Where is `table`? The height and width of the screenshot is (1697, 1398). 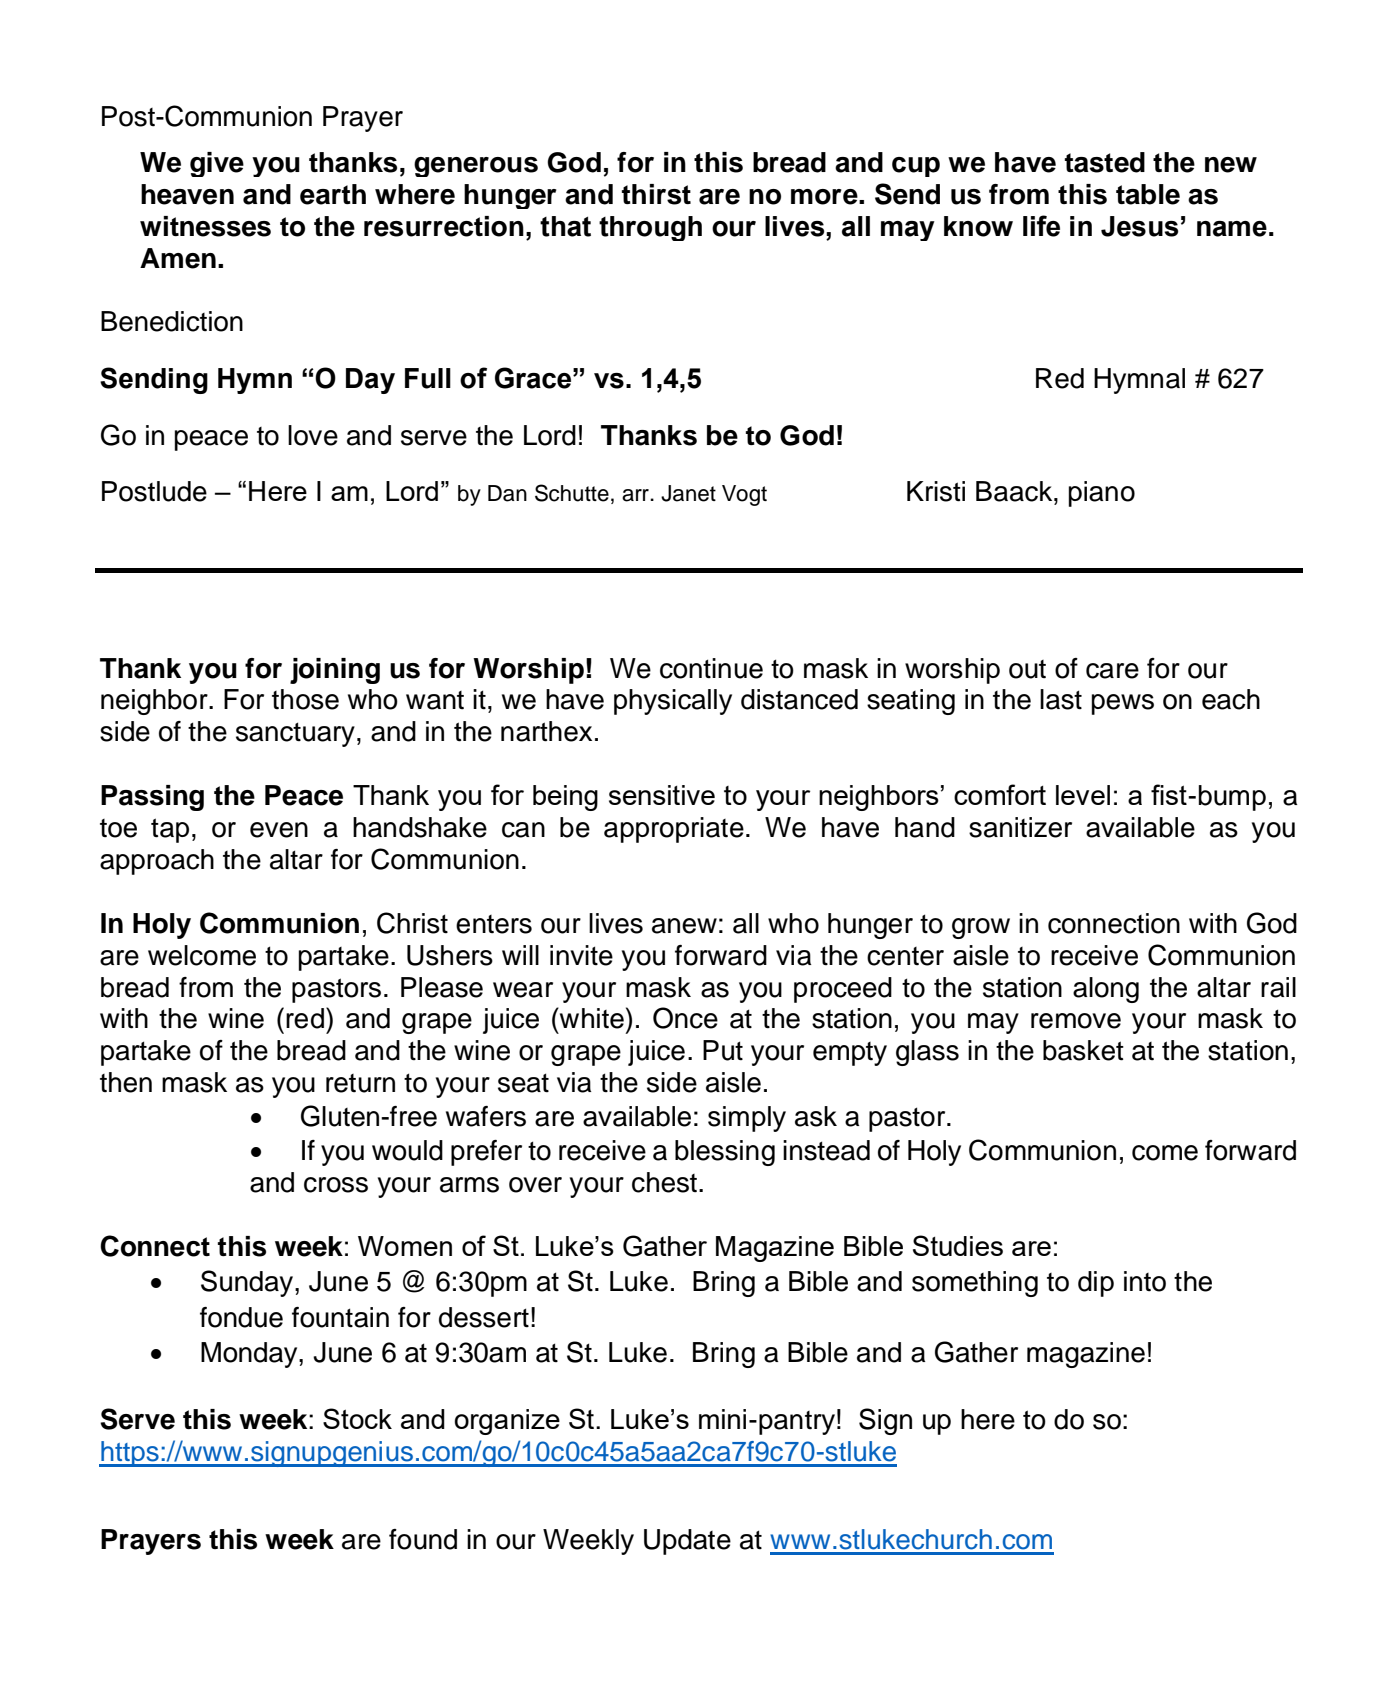
table is located at coordinates (1148, 194).
